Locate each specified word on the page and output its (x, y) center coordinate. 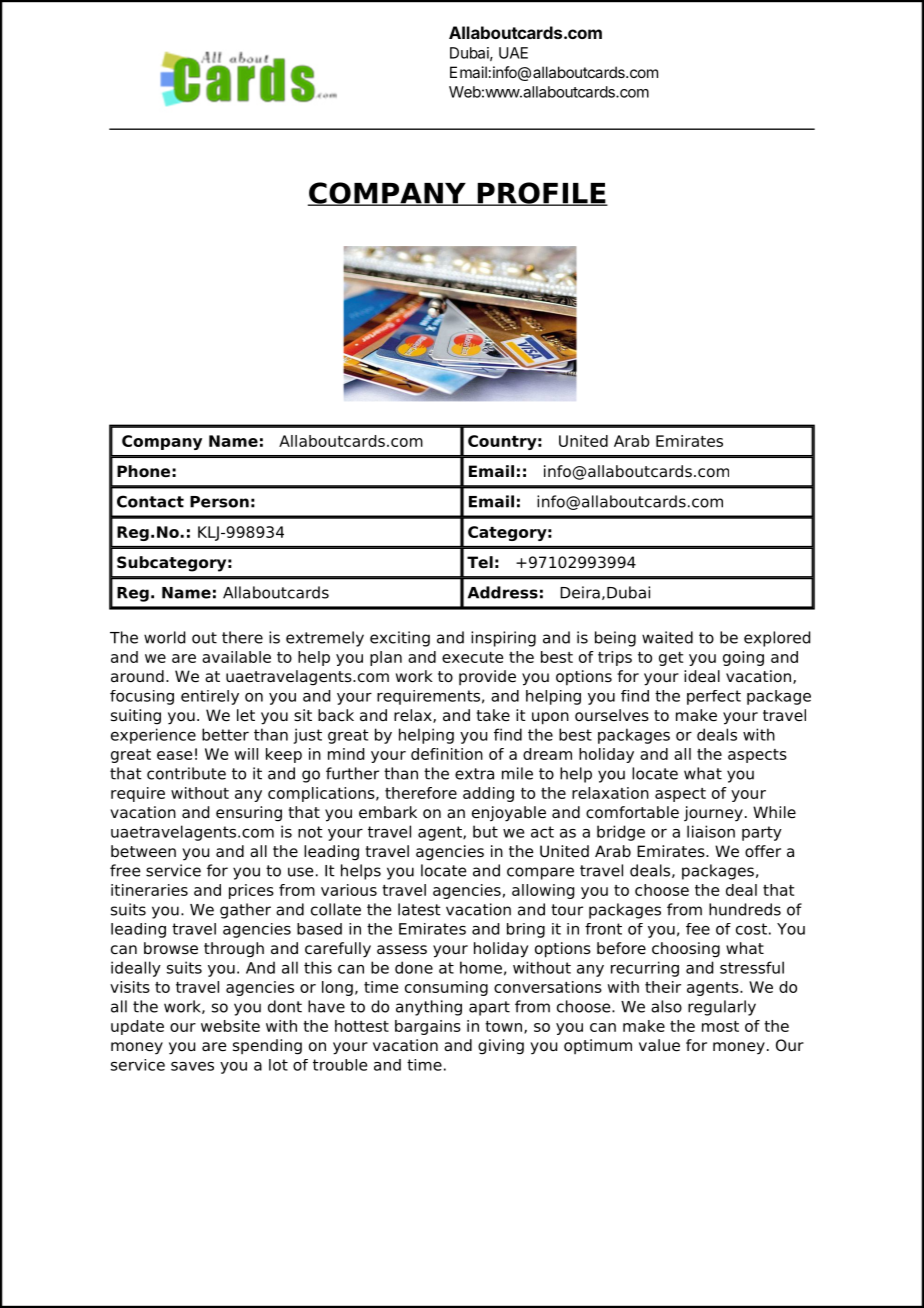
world (164, 637)
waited (667, 637)
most (720, 1026)
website (230, 1026)
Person (219, 502)
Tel (480, 562)
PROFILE (541, 194)
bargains (428, 1027)
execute (472, 657)
